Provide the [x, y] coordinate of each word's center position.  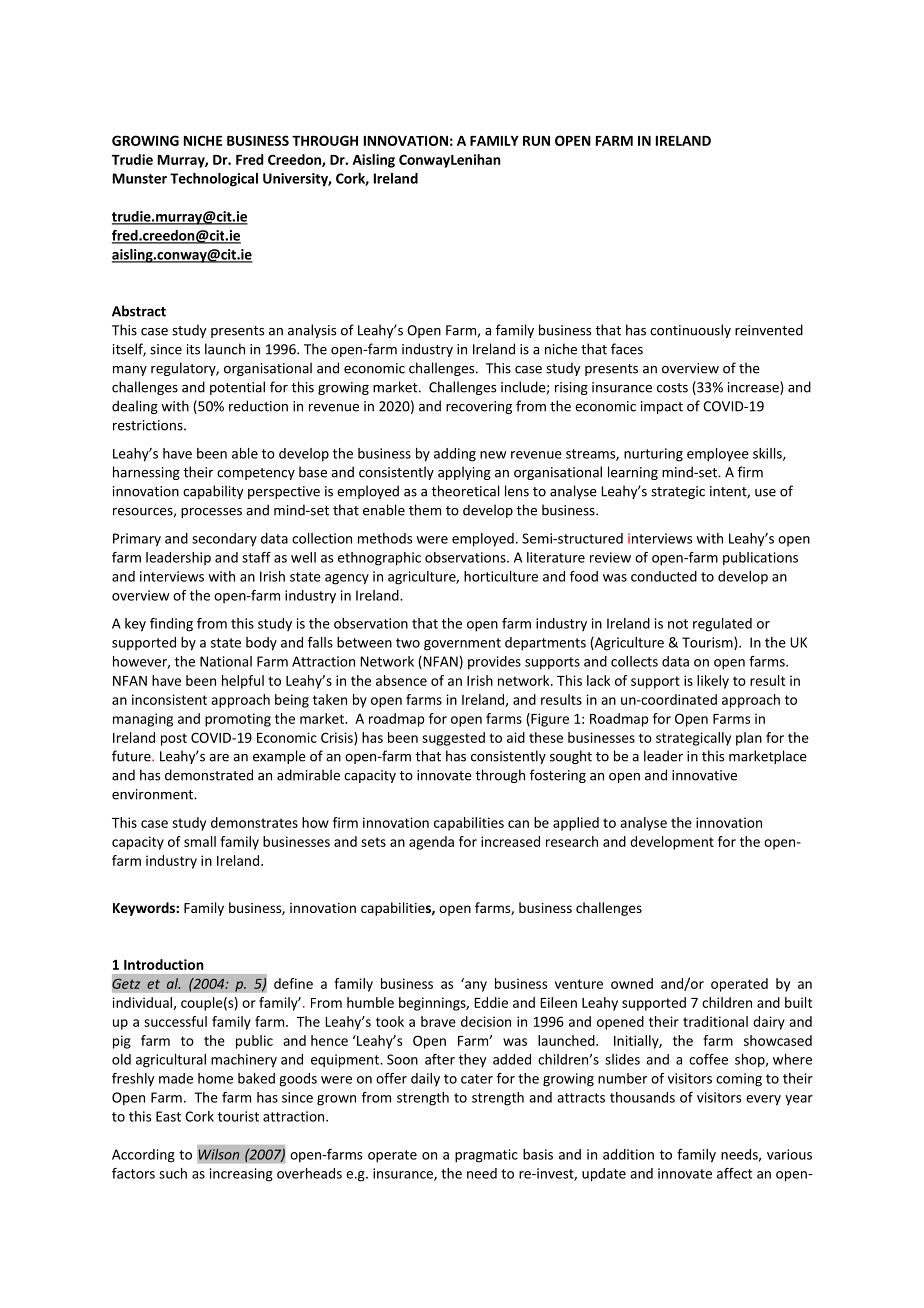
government [462, 644]
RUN [536, 141]
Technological [214, 180]
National [226, 661]
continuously [690, 331]
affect [734, 1173]
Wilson [219, 1154]
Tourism [708, 643]
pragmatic [486, 1156]
